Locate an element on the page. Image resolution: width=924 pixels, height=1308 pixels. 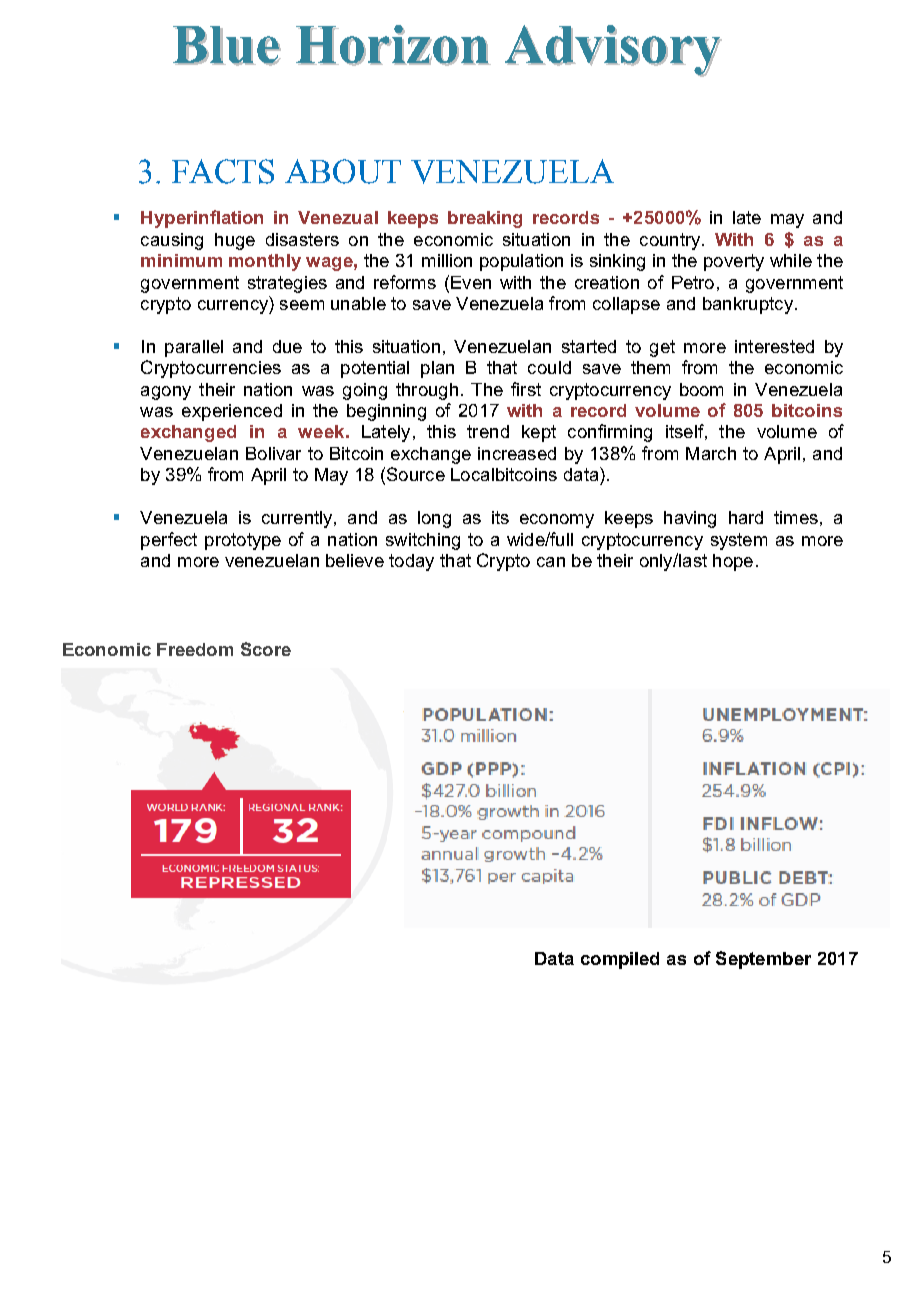
experienced is located at coordinates (232, 412).
